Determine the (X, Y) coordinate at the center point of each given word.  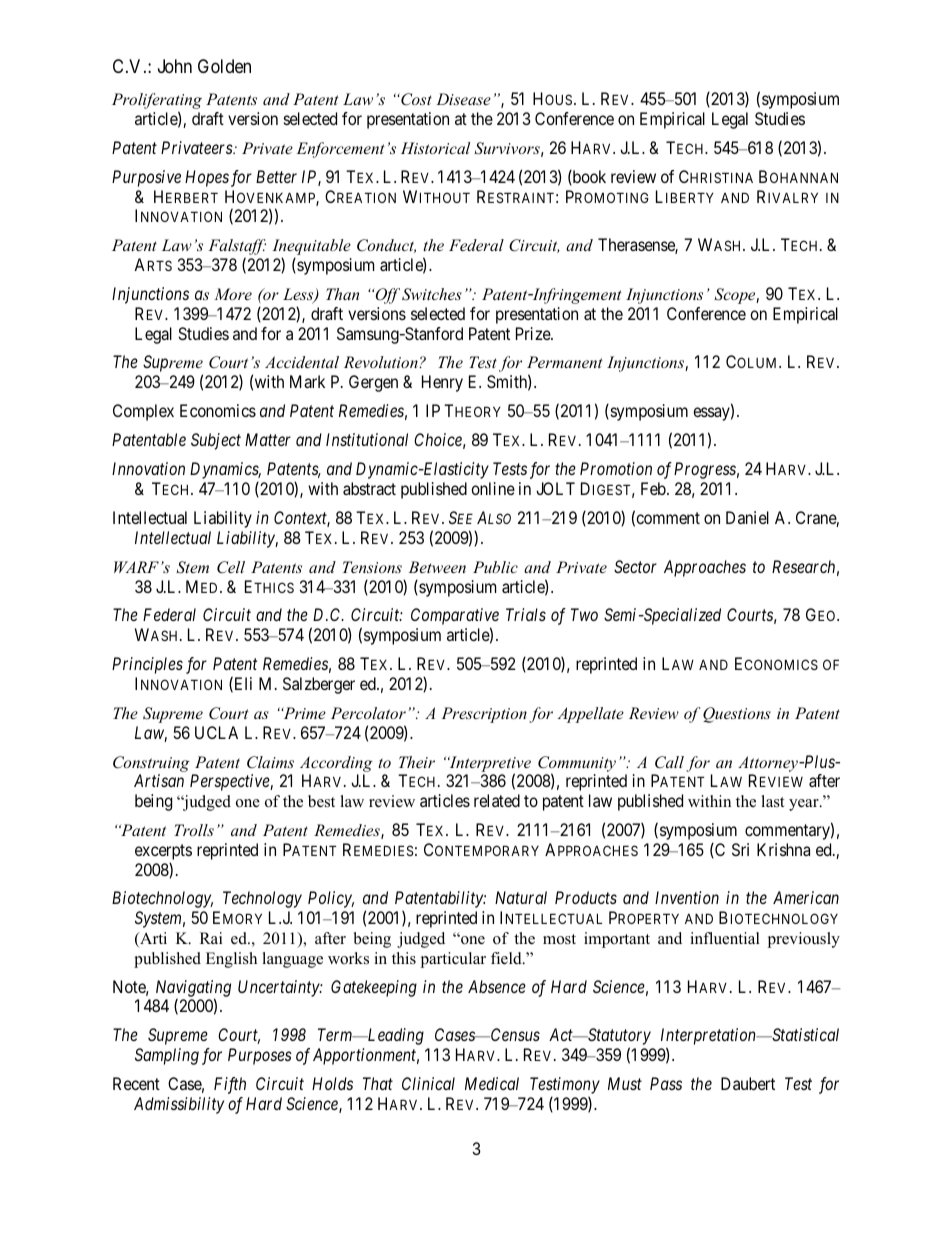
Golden (224, 66)
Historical (436, 148)
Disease (463, 99)
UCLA (216, 732)
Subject (216, 441)
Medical (492, 1083)
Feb (654, 488)
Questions (737, 715)
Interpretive (489, 765)
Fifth (230, 1085)
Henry (442, 383)
